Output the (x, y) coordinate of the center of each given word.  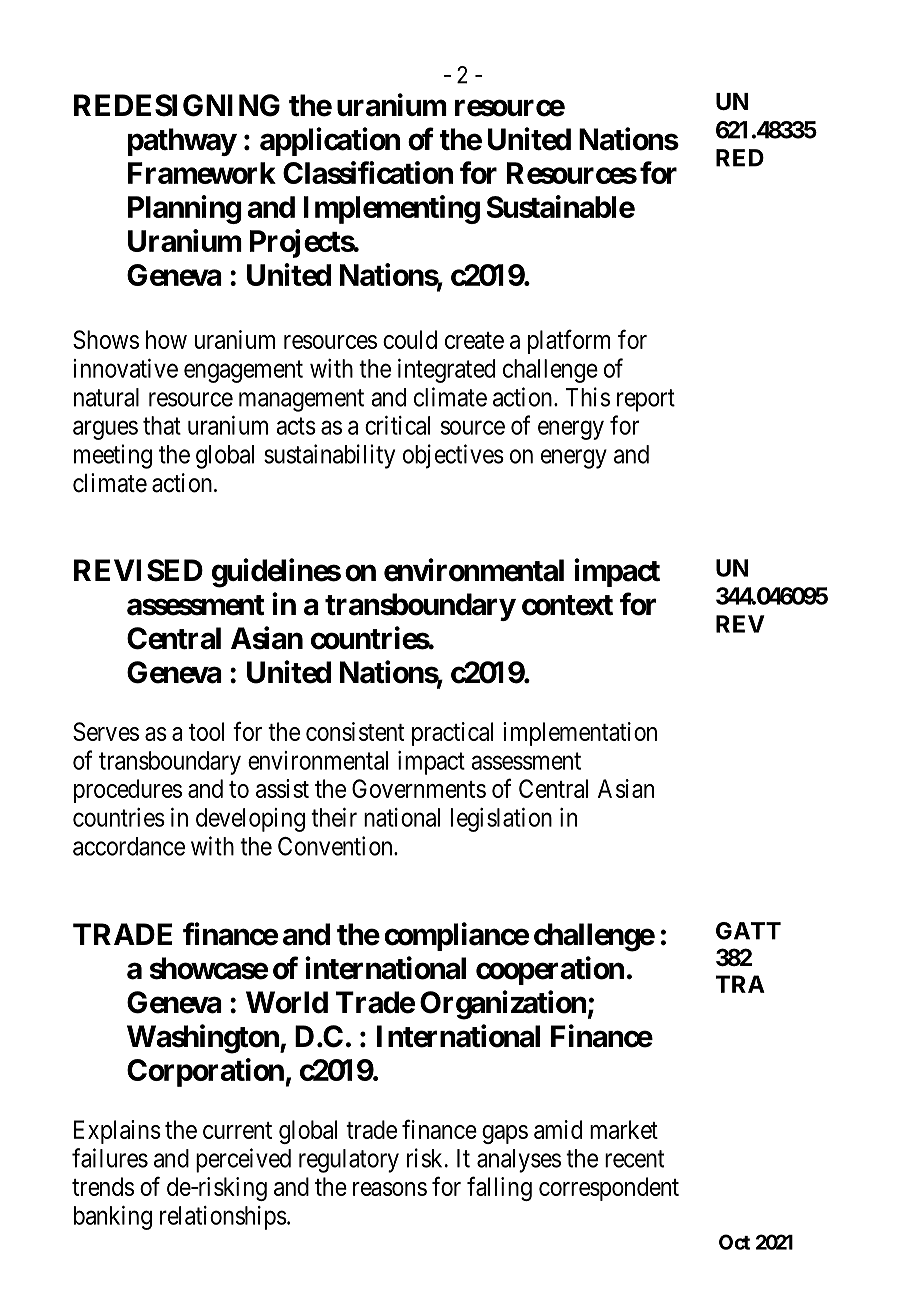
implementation (580, 734)
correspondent (609, 1189)
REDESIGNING (177, 105)
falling (499, 1188)
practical (452, 734)
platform (569, 341)
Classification (368, 172)
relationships (223, 1218)
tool (206, 731)
